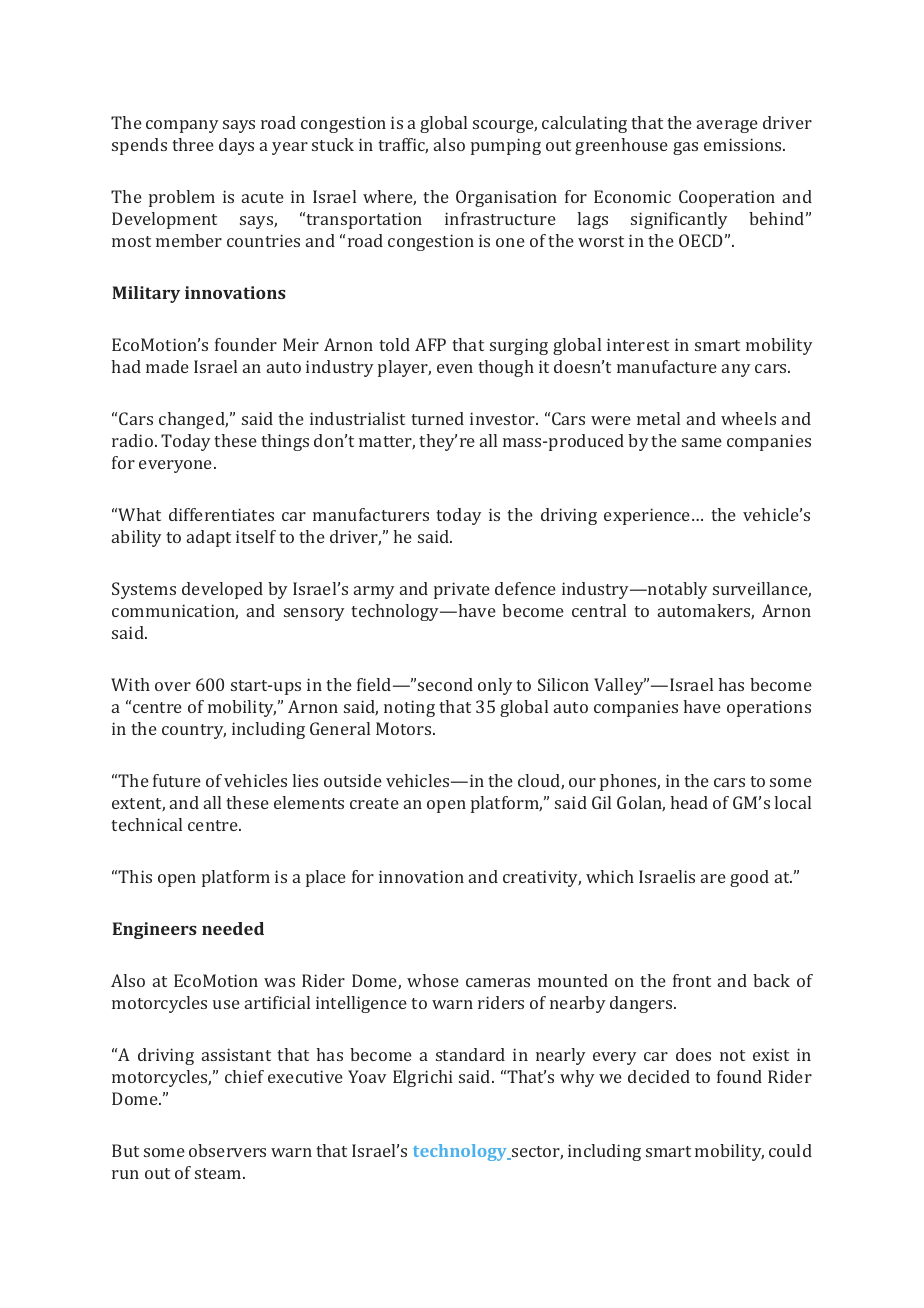  Describe the element at coordinates (227, 1150) in the screenshot. I see `observers` at that location.
